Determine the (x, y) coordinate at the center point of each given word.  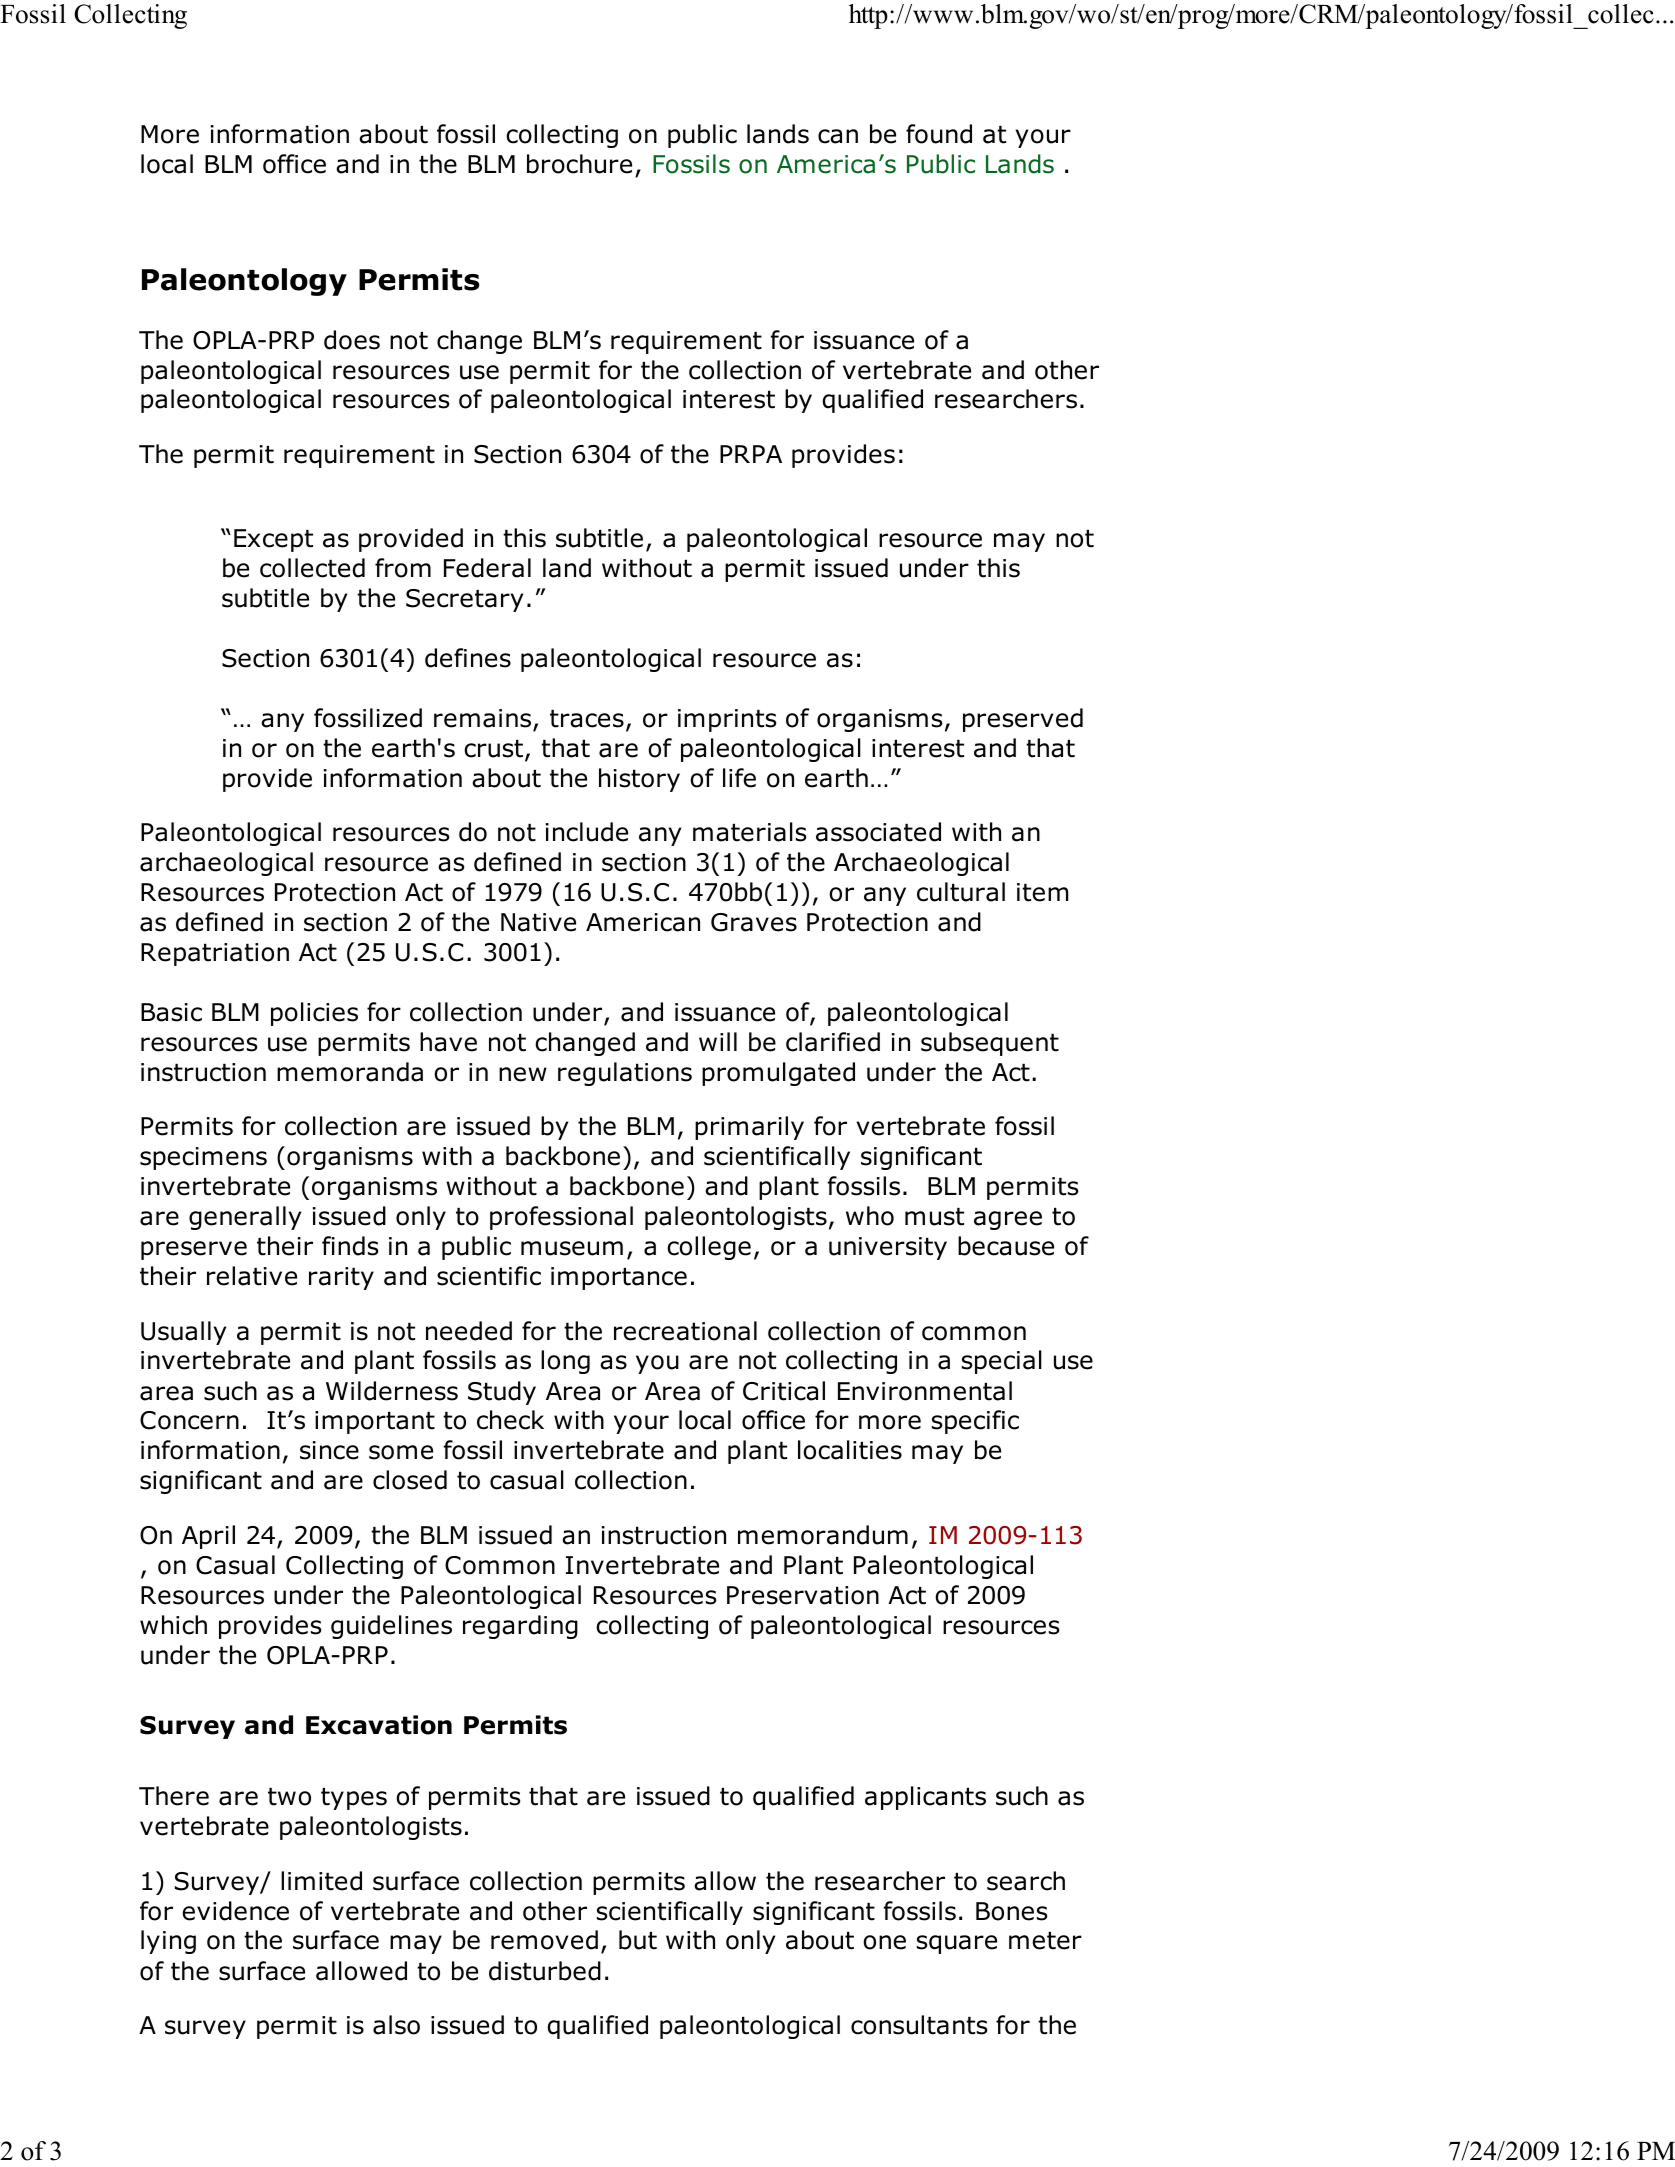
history (639, 780)
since (329, 1450)
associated (878, 832)
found (939, 134)
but (638, 1940)
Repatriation (215, 954)
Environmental (925, 1391)
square (957, 1944)
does (352, 340)
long (565, 1362)
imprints (727, 720)
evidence (235, 1911)
